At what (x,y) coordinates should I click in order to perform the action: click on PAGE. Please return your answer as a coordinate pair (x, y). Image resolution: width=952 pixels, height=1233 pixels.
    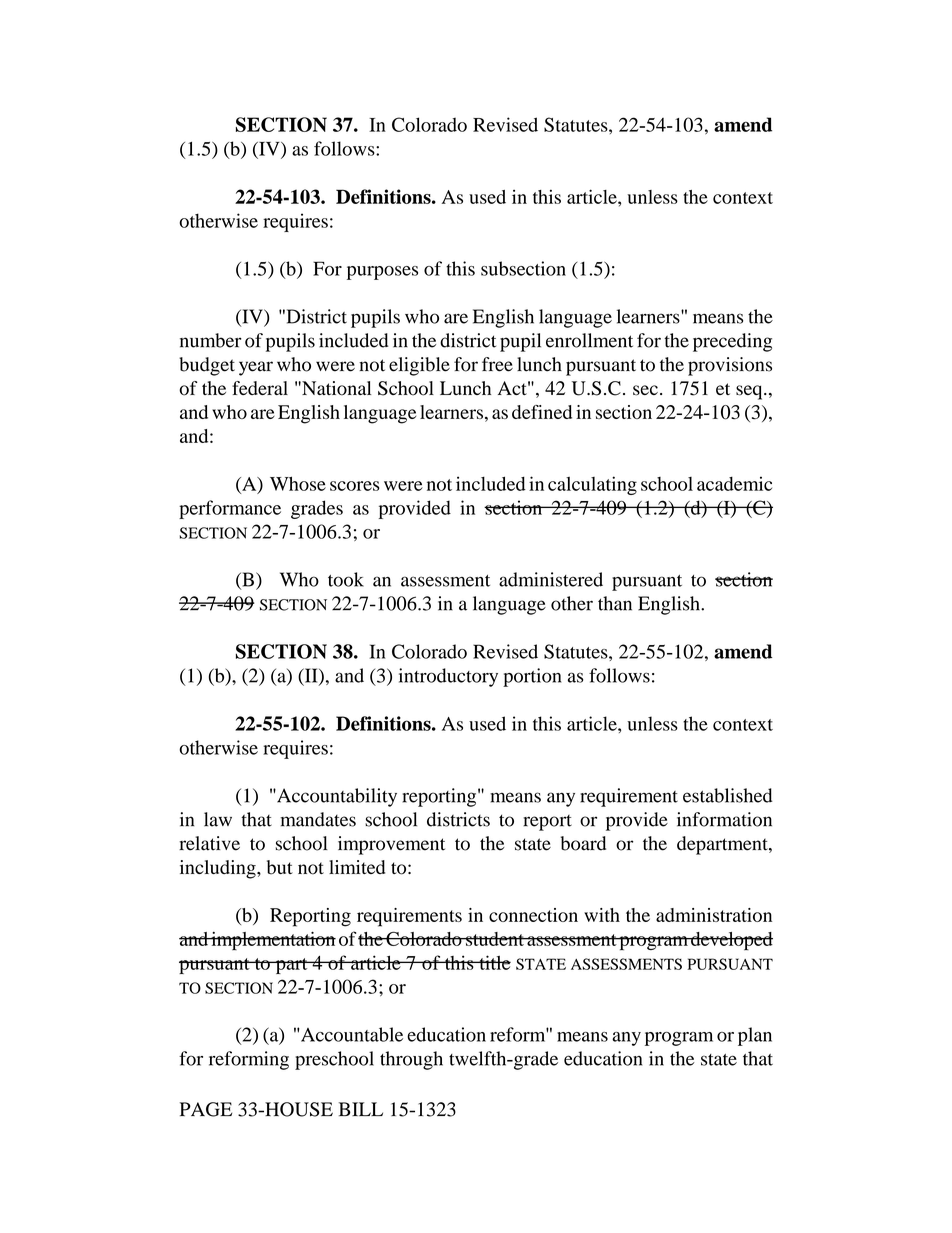
    Looking at the image, I should click on (206, 1109).
